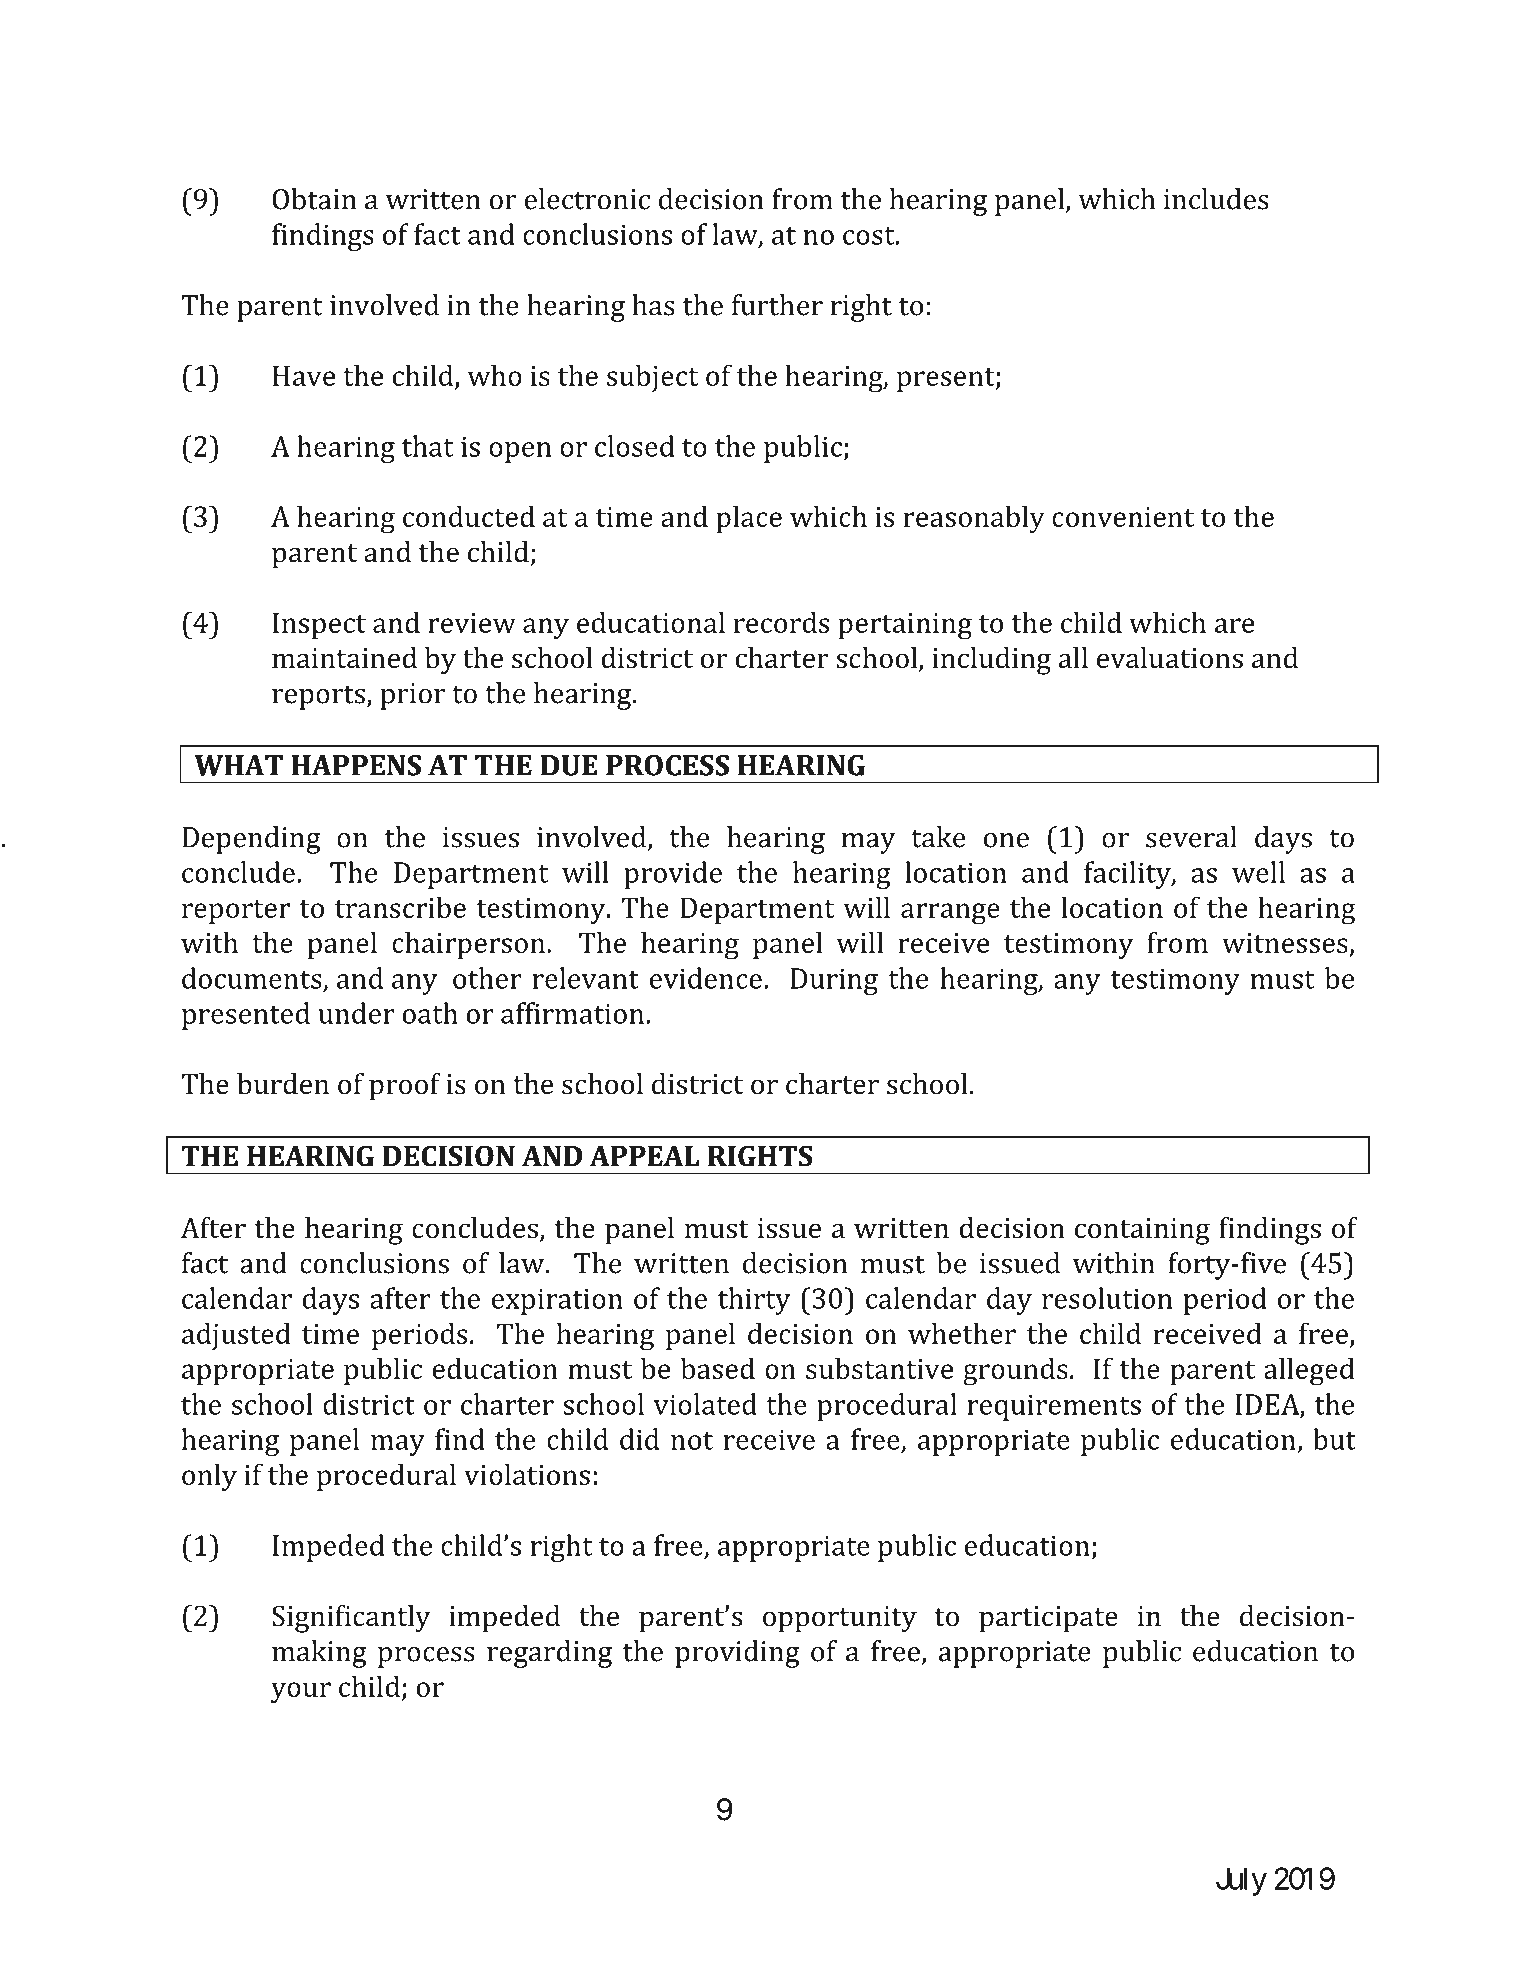 The image size is (1536, 1987). I want to click on your, so click(301, 1692).
